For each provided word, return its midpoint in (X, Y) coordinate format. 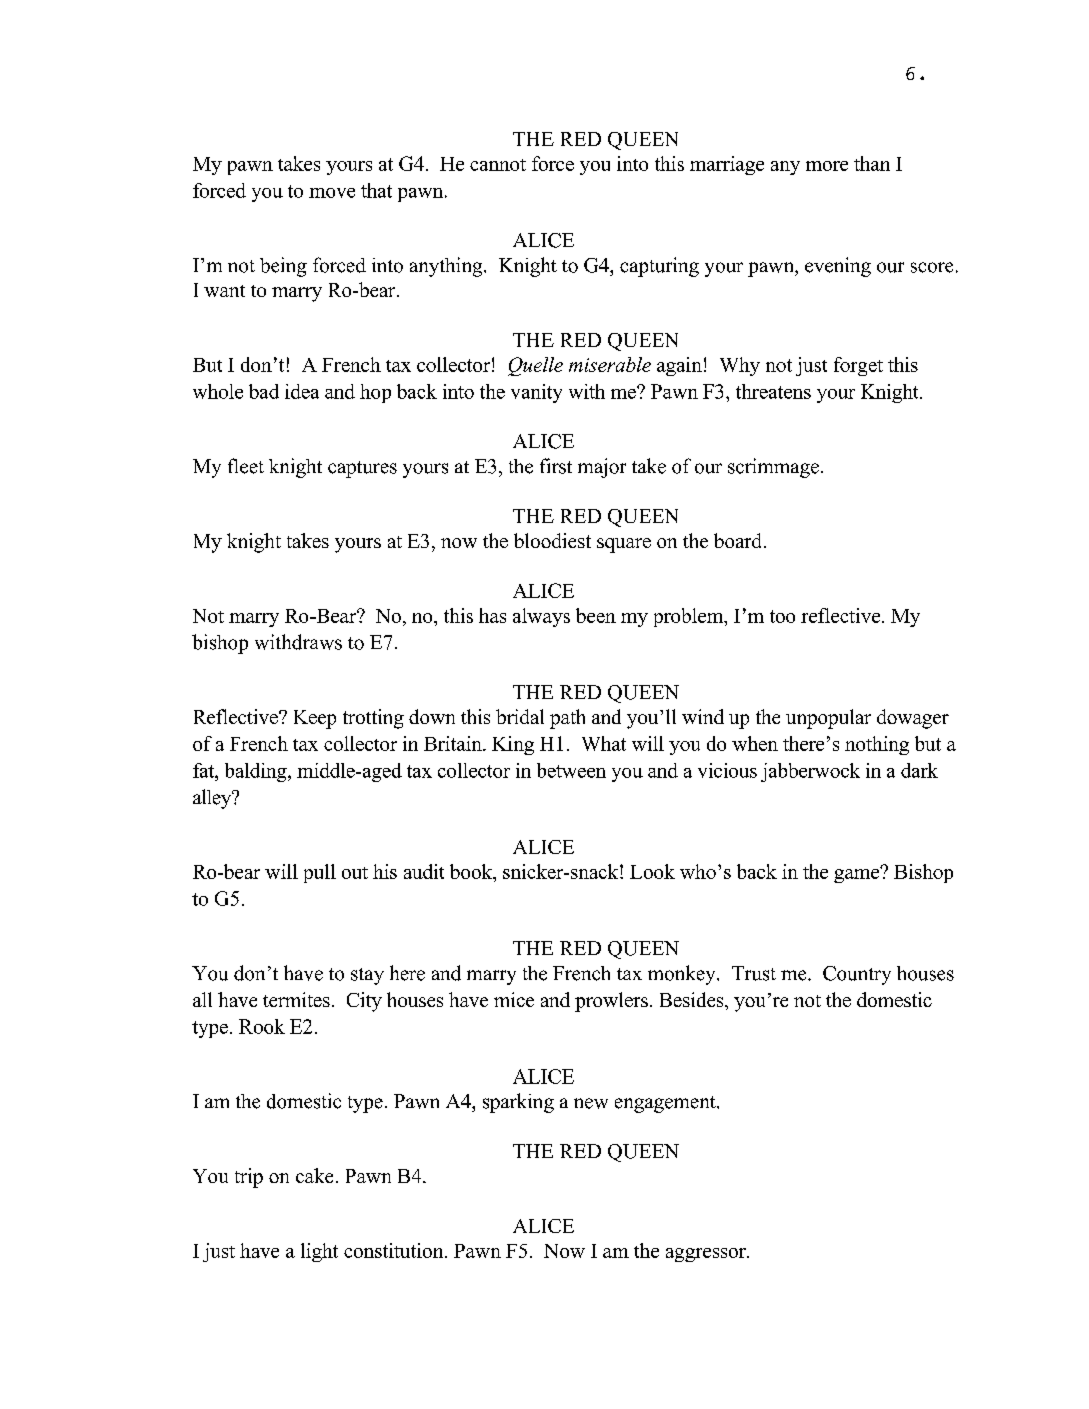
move (332, 193)
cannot (498, 165)
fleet (246, 466)
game (858, 875)
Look (652, 871)
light (319, 1252)
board (739, 540)
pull (320, 873)
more (827, 166)
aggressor (707, 1255)
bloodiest (552, 540)
